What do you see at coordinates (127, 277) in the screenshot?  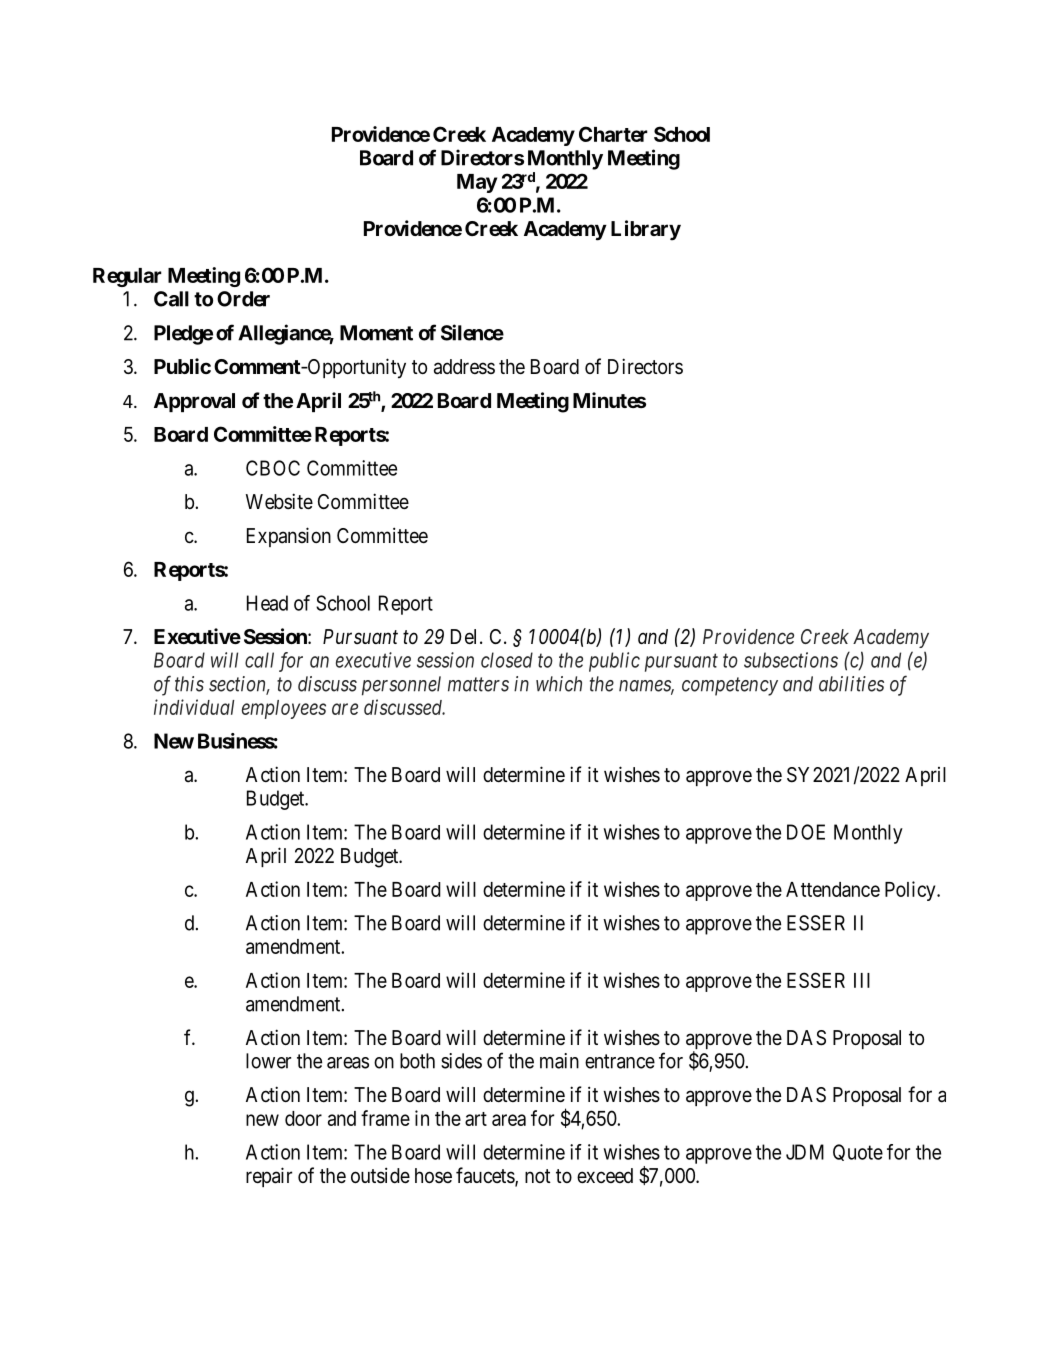 I see `Regular` at bounding box center [127, 277].
